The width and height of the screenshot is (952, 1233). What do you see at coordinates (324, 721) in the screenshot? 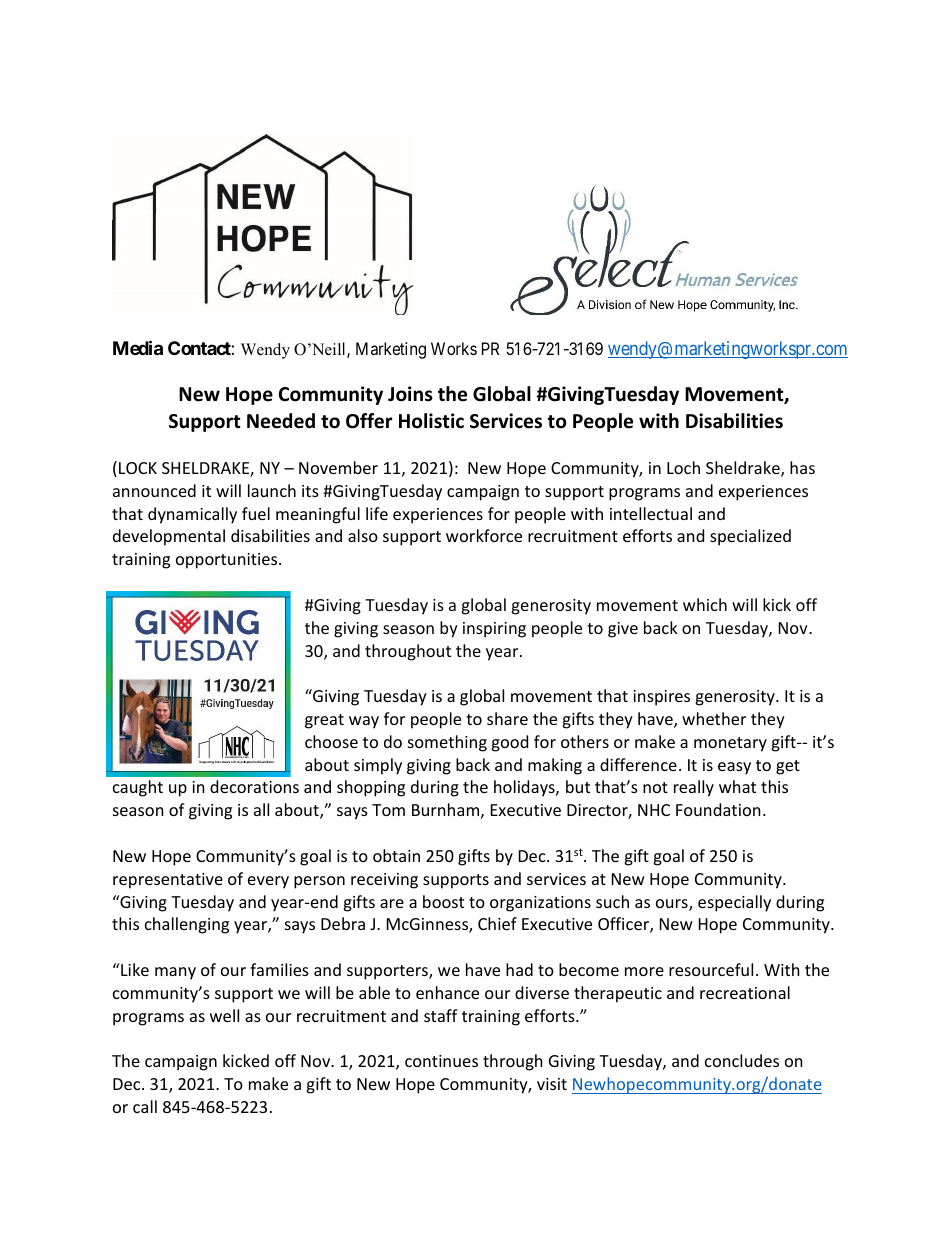
I see `great` at bounding box center [324, 721].
